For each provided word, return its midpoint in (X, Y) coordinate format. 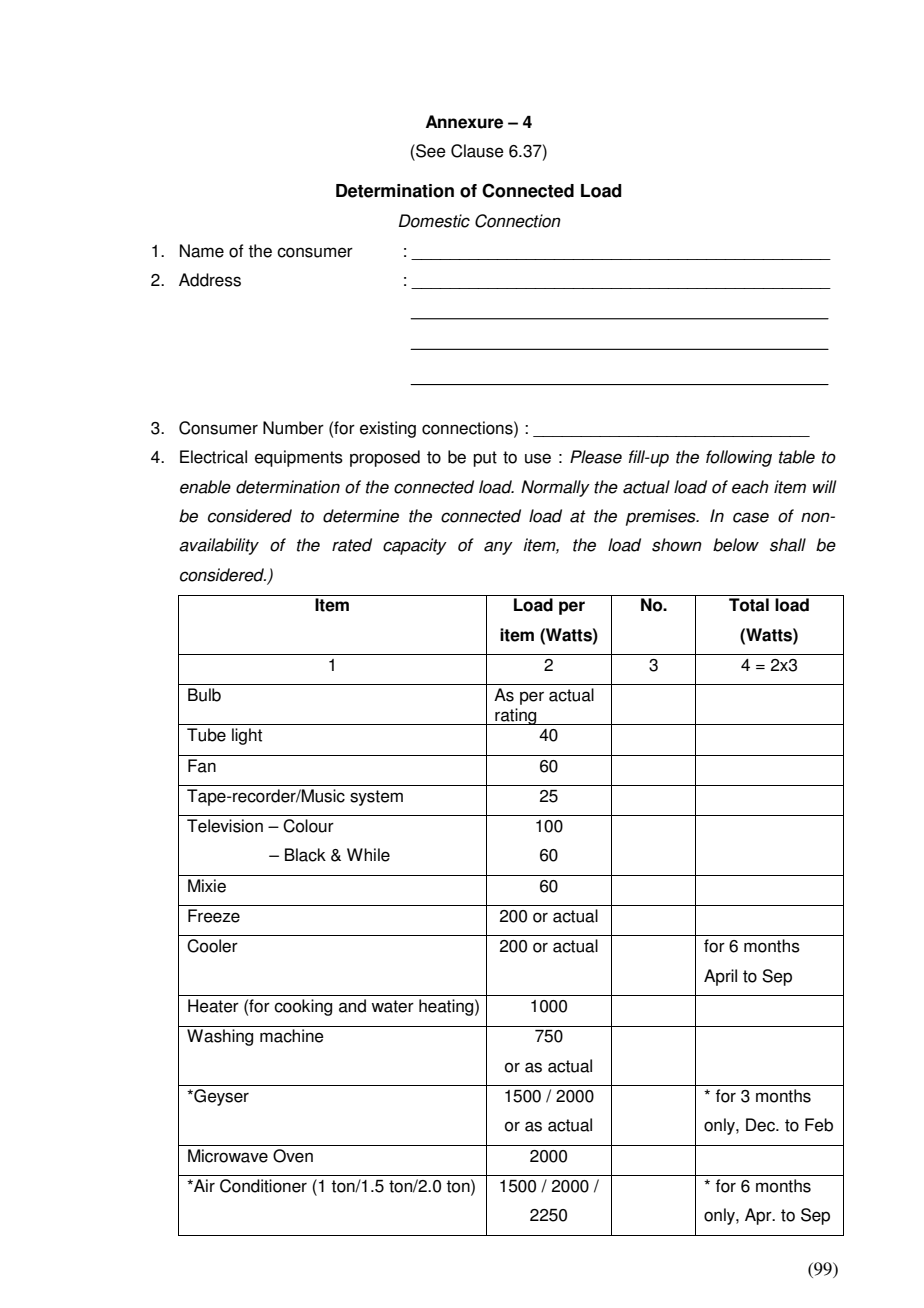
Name (202, 251)
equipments (299, 458)
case (751, 517)
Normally (555, 488)
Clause (477, 151)
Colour (308, 826)
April (720, 977)
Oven (293, 1156)
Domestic (434, 221)
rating (516, 716)
